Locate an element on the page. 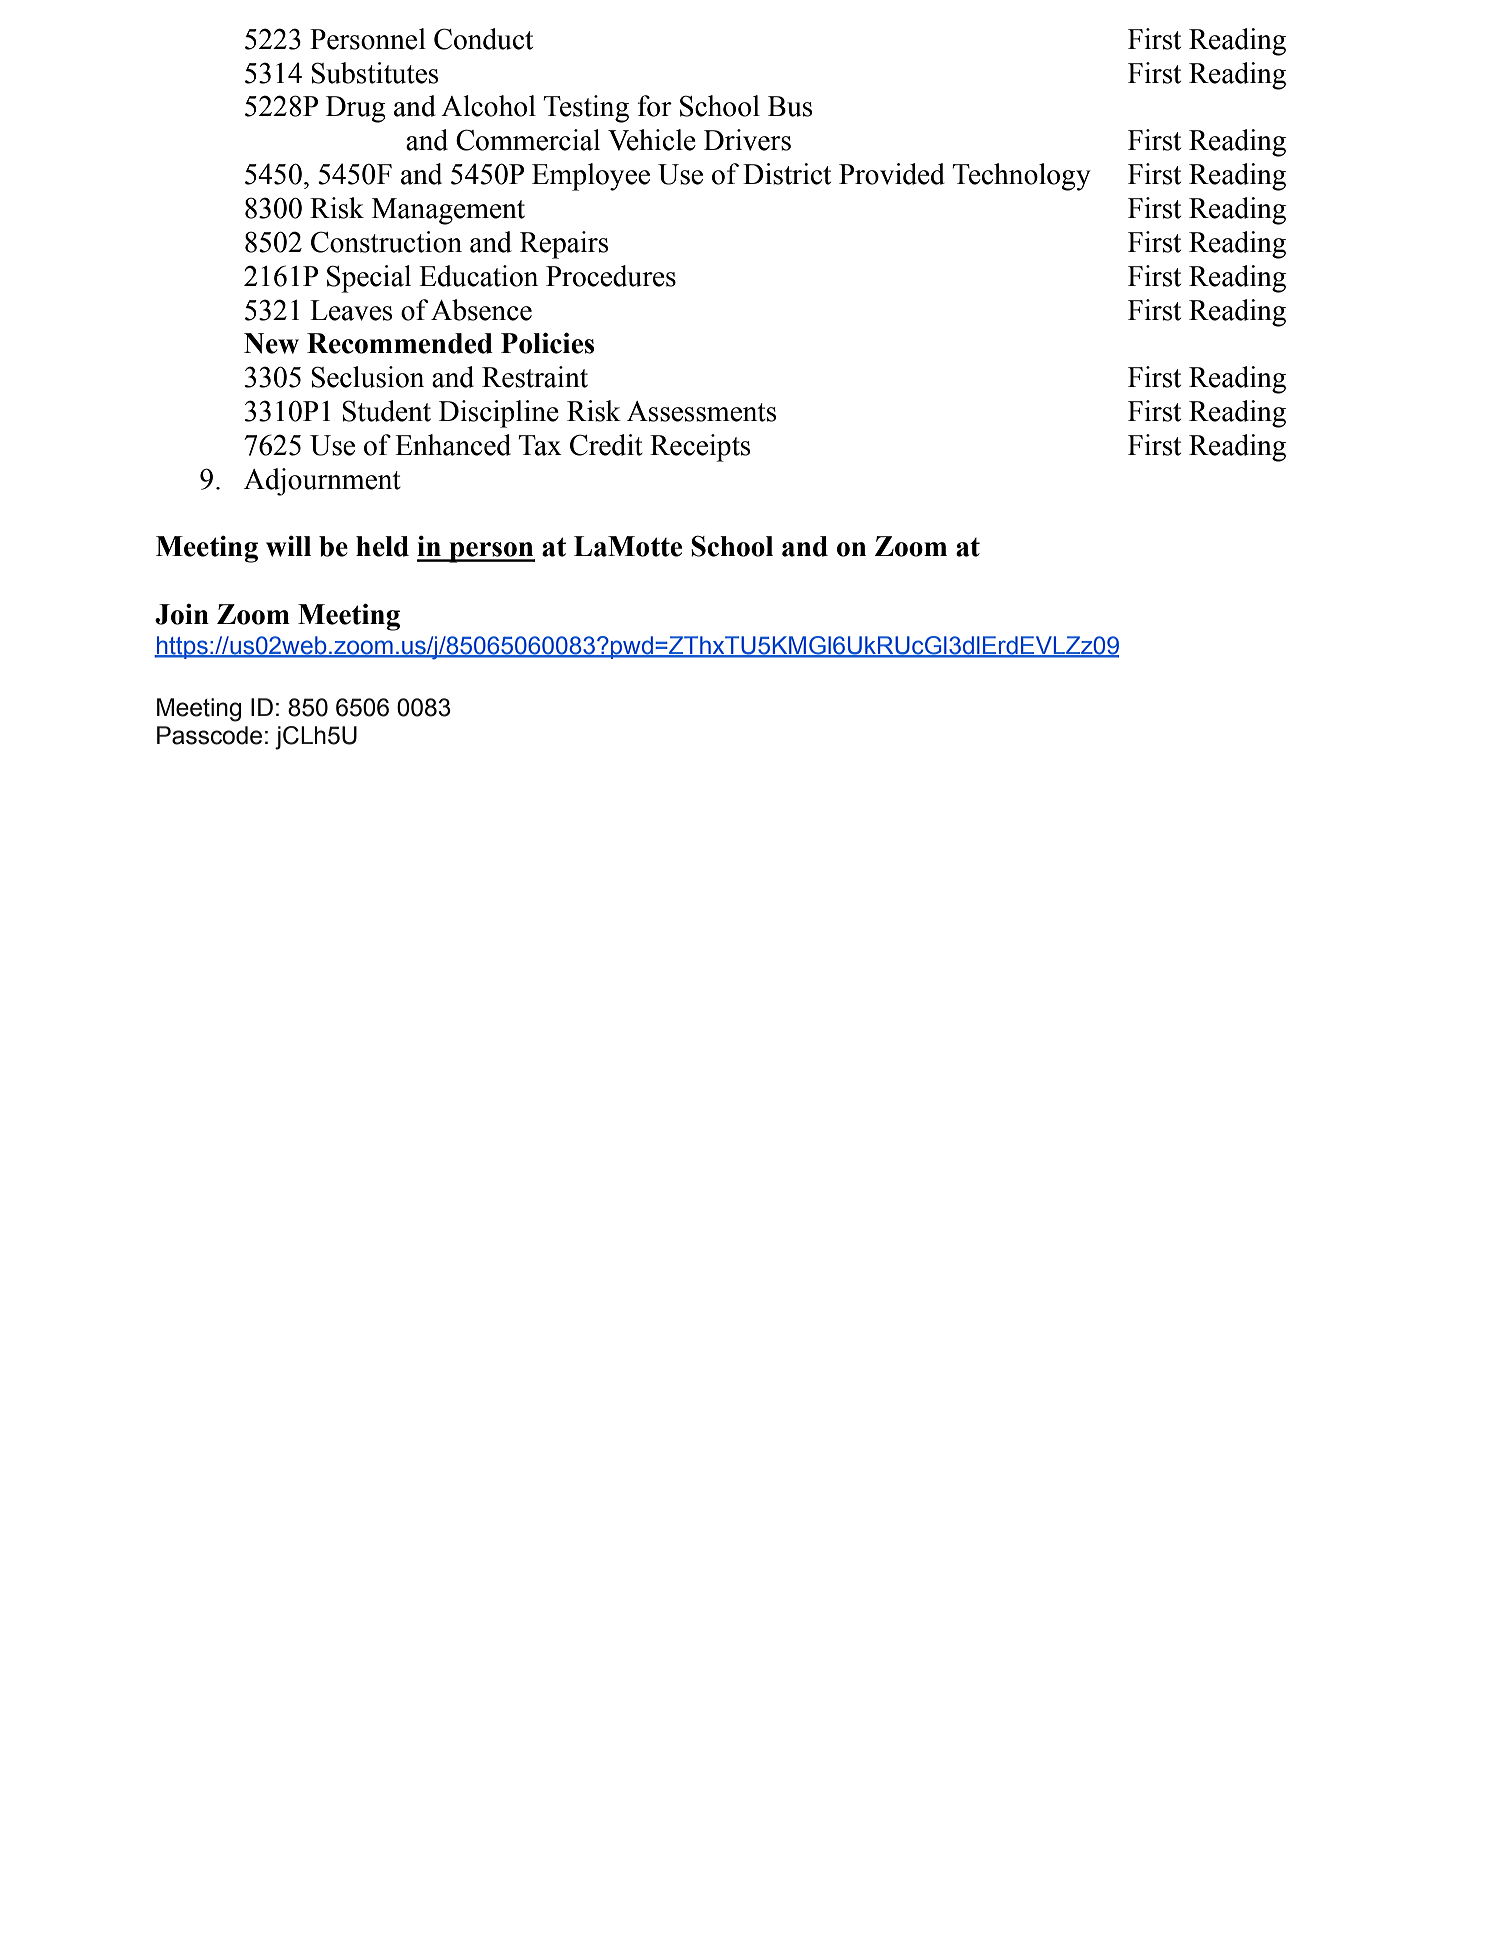 This image has width=1502, height=1943. Credit is located at coordinates (606, 445).
